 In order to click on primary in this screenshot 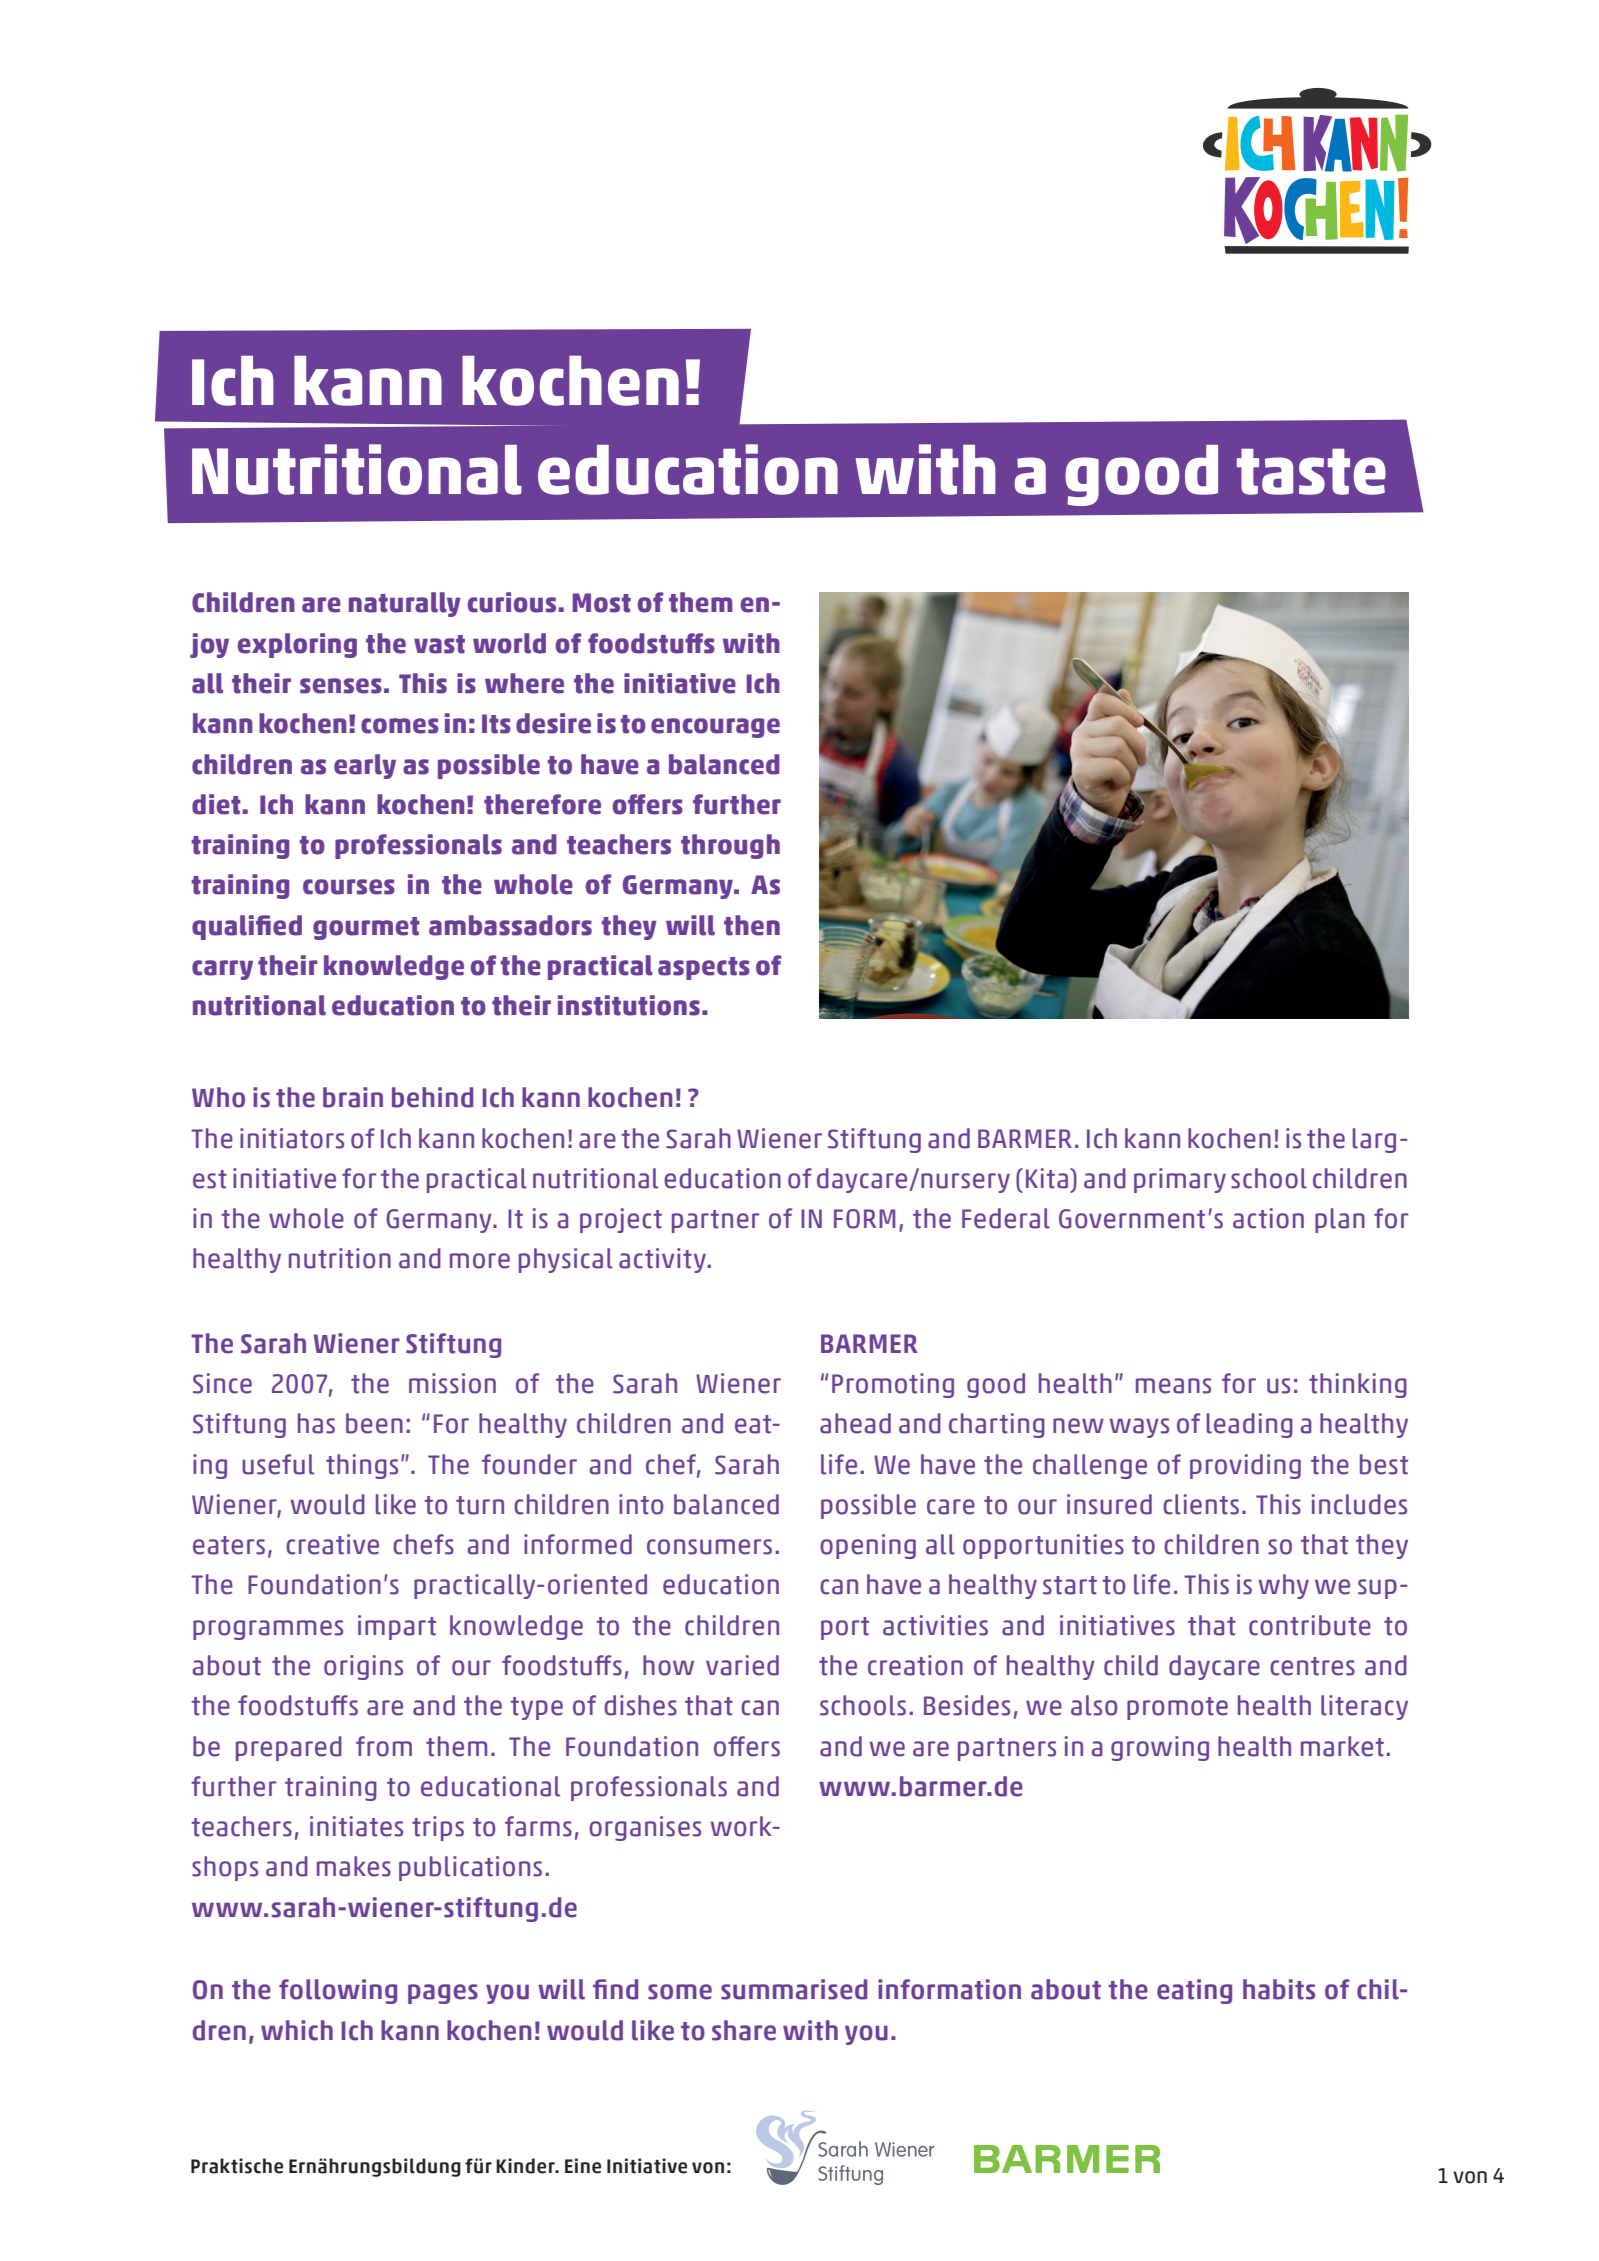, I will do `click(1180, 1180)`.
